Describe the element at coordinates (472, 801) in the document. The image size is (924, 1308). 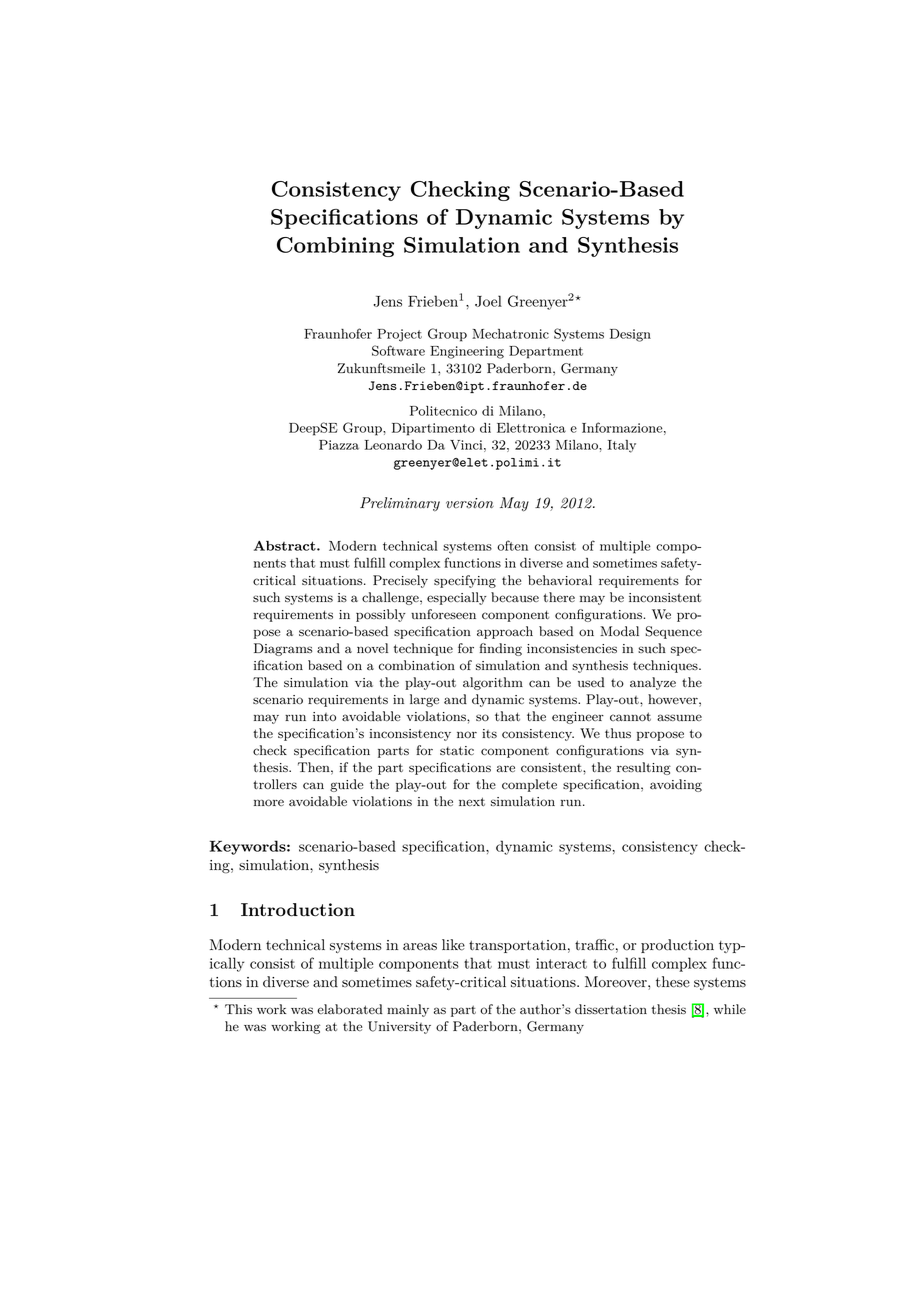
I see `next` at that location.
